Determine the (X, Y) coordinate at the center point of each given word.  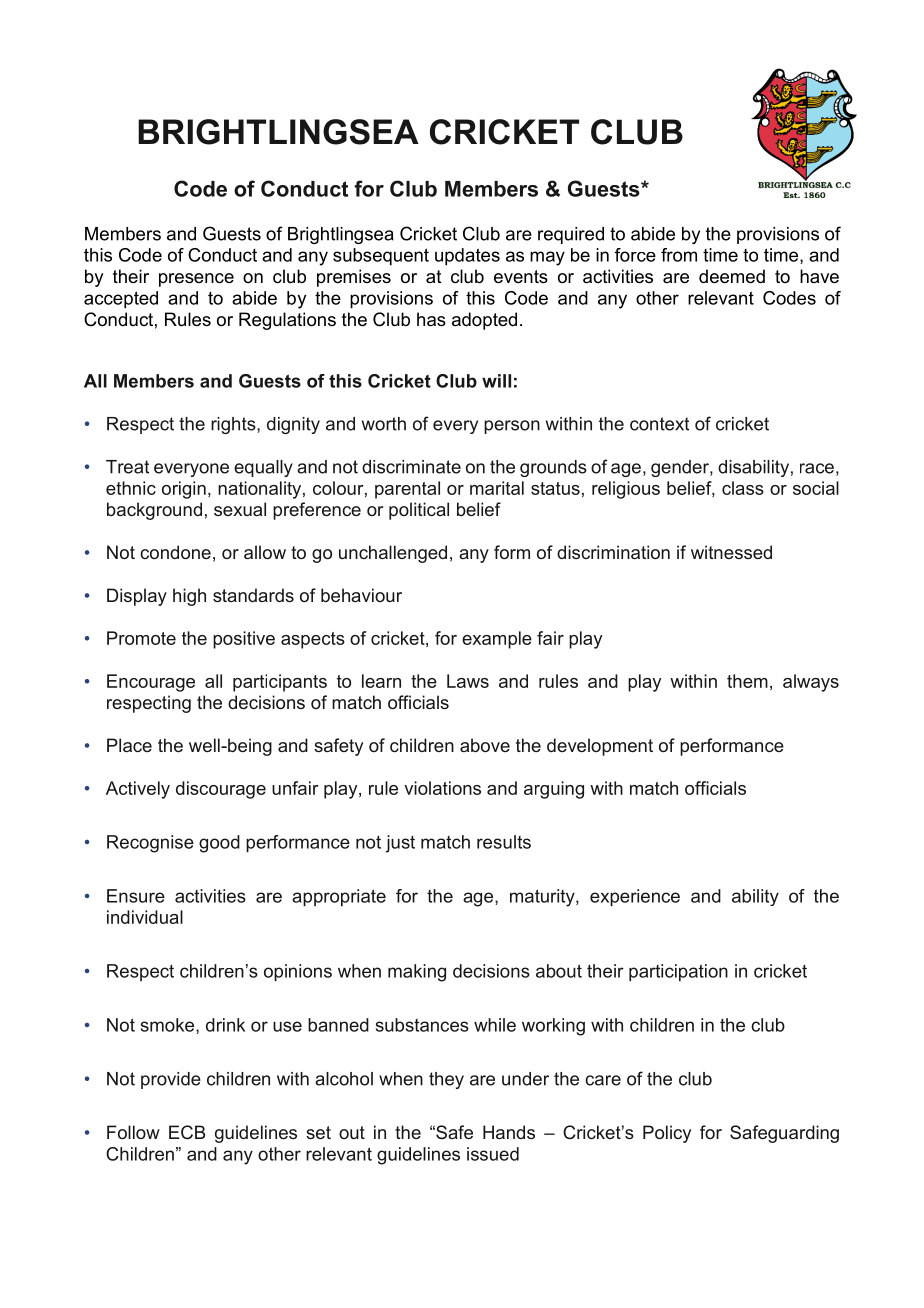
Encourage (151, 683)
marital (497, 488)
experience (635, 897)
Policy (667, 1134)
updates (467, 257)
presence (196, 280)
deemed (732, 276)
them (747, 681)
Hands (509, 1132)
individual (145, 917)
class (743, 488)
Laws (468, 681)
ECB (187, 1132)
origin (184, 490)
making (417, 973)
